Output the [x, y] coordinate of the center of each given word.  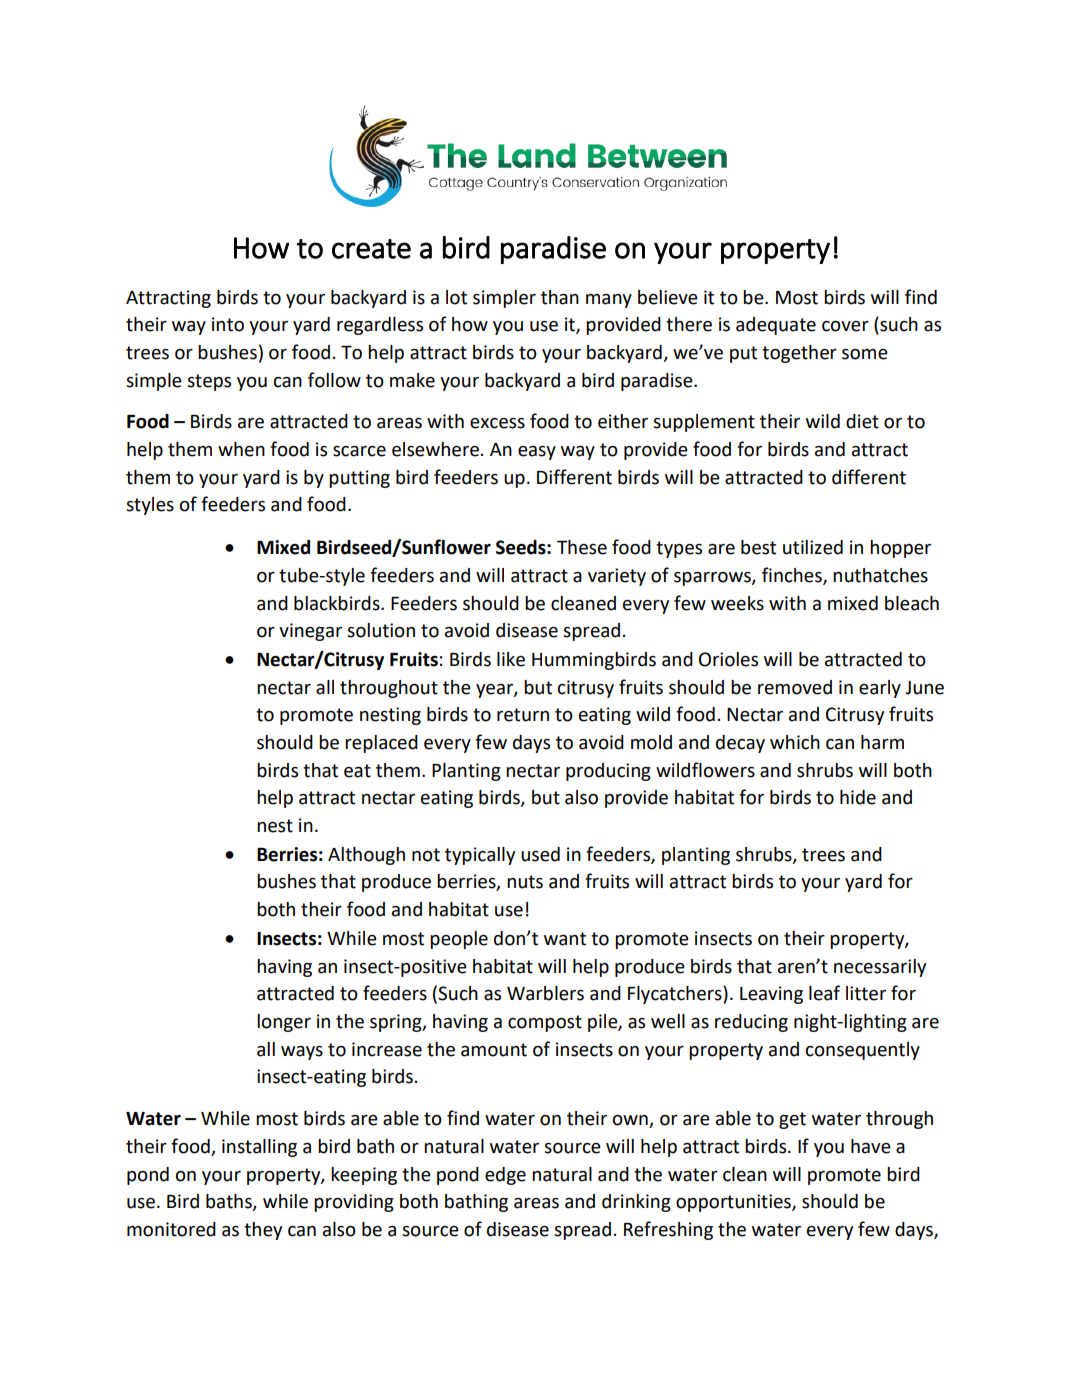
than [560, 297]
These [582, 547]
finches [793, 575]
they [263, 1231]
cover [845, 326]
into [228, 324]
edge [505, 1176]
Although [366, 856]
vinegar [310, 632]
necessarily [880, 968]
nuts [525, 882]
